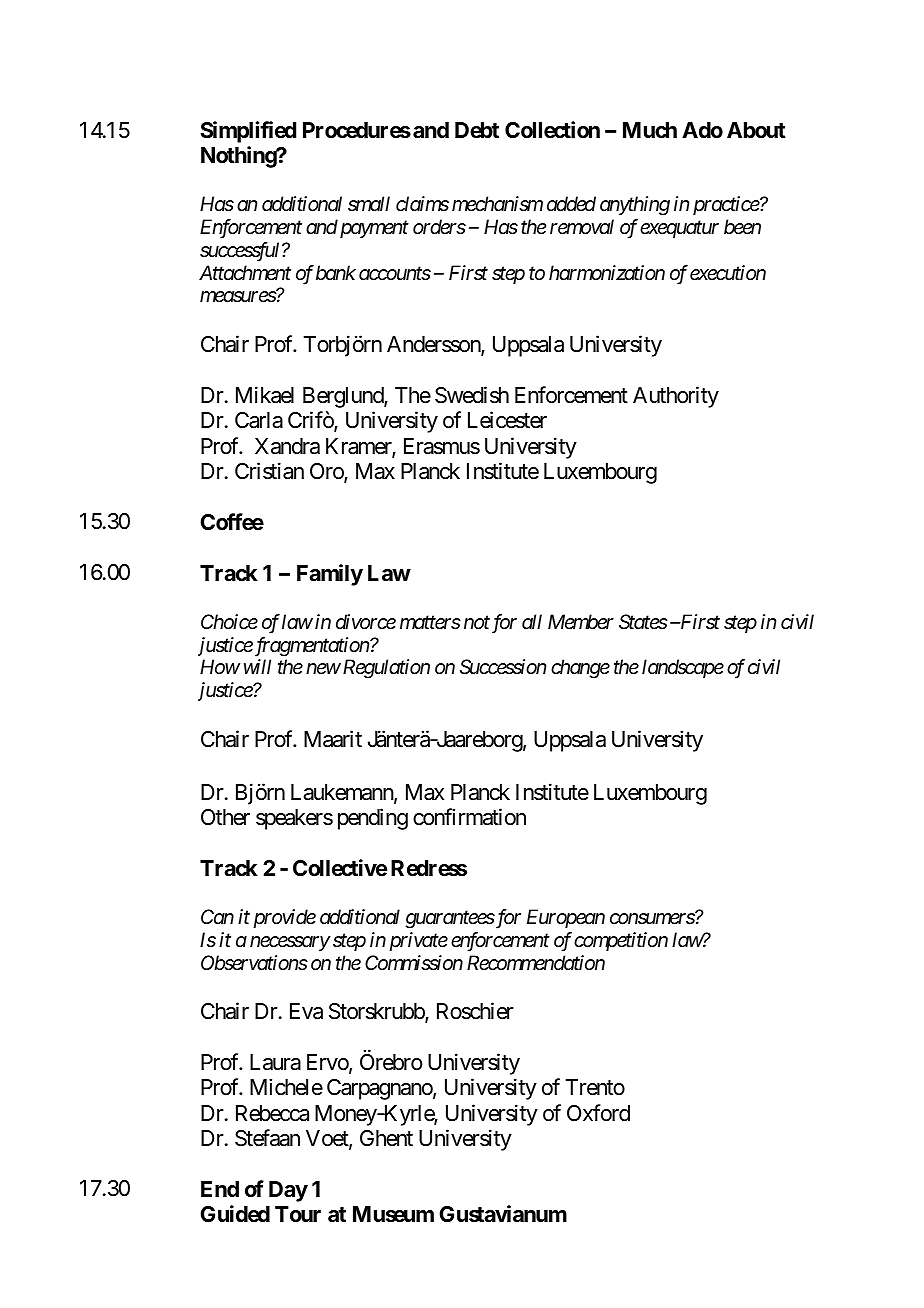 This image has width=924, height=1308. Describe the element at coordinates (507, 420) in the image. I see `Leicester` at that location.
